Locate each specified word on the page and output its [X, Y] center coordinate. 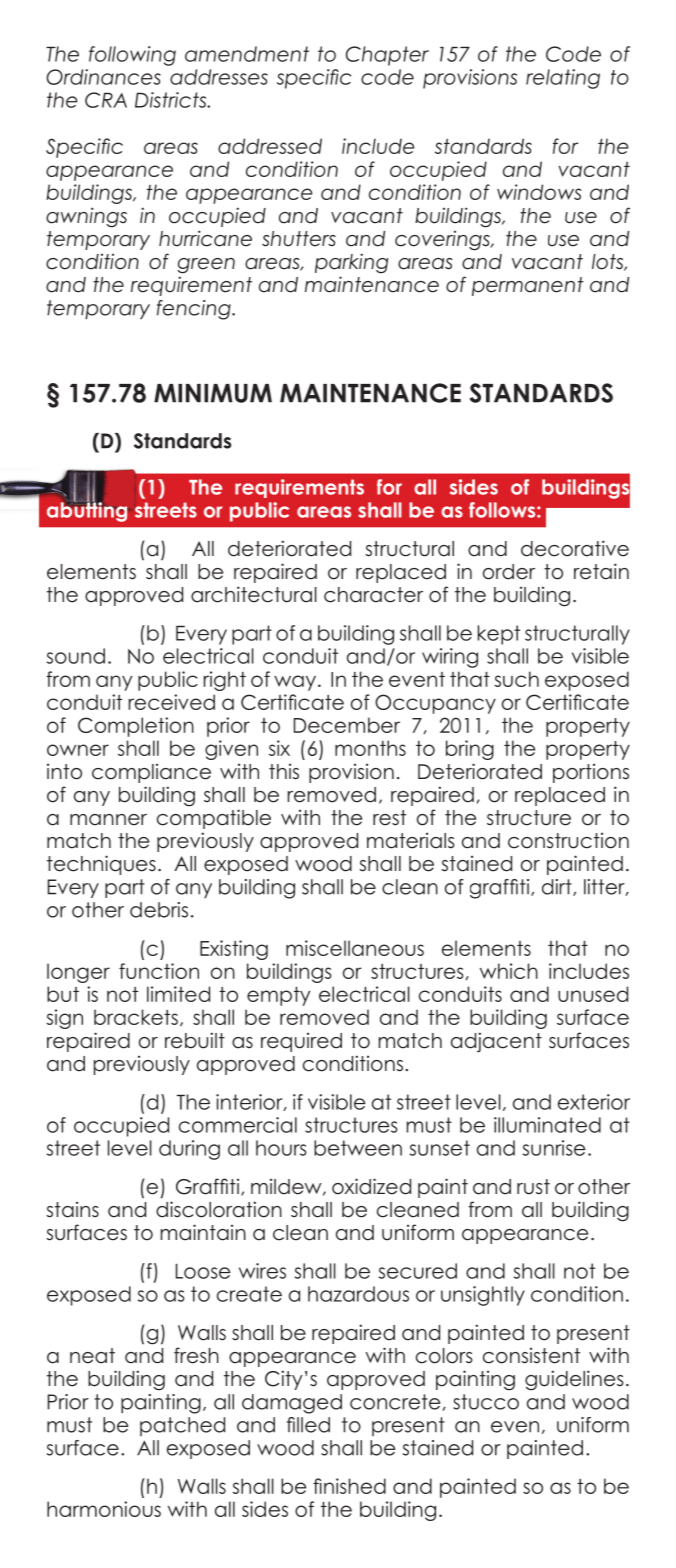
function [159, 971]
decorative [575, 548]
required [301, 1042]
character [373, 595]
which [509, 971]
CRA [106, 100]
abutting [87, 511]
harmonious [104, 1509]
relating [563, 79]
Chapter [387, 56]
